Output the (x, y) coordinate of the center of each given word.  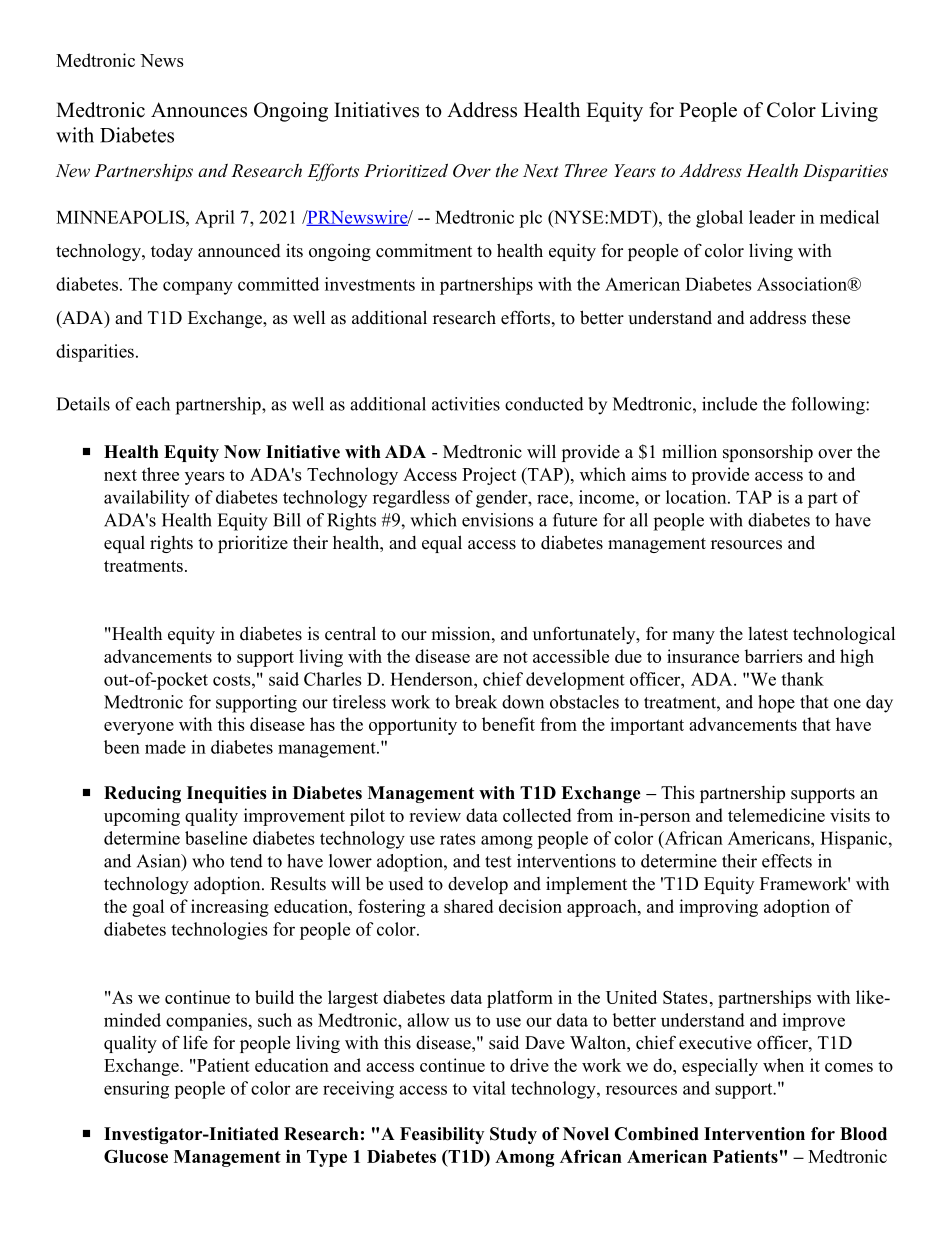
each (153, 404)
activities (466, 404)
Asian (160, 861)
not (515, 657)
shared (468, 906)
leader (772, 217)
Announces (199, 110)
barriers (773, 656)
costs (233, 680)
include (729, 404)
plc (530, 219)
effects (787, 861)
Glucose (136, 1156)
